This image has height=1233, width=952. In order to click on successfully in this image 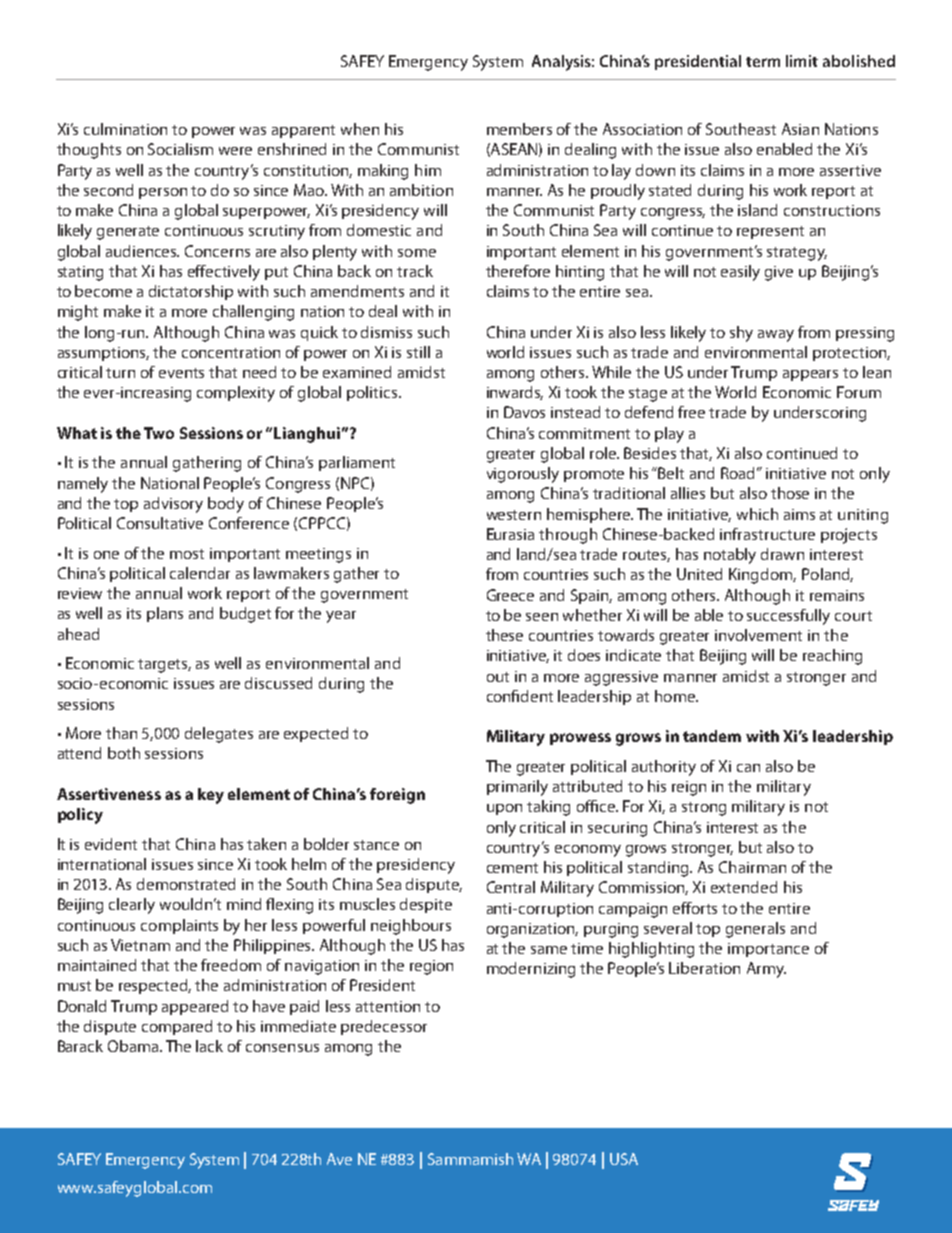, I will do `click(788, 617)`.
